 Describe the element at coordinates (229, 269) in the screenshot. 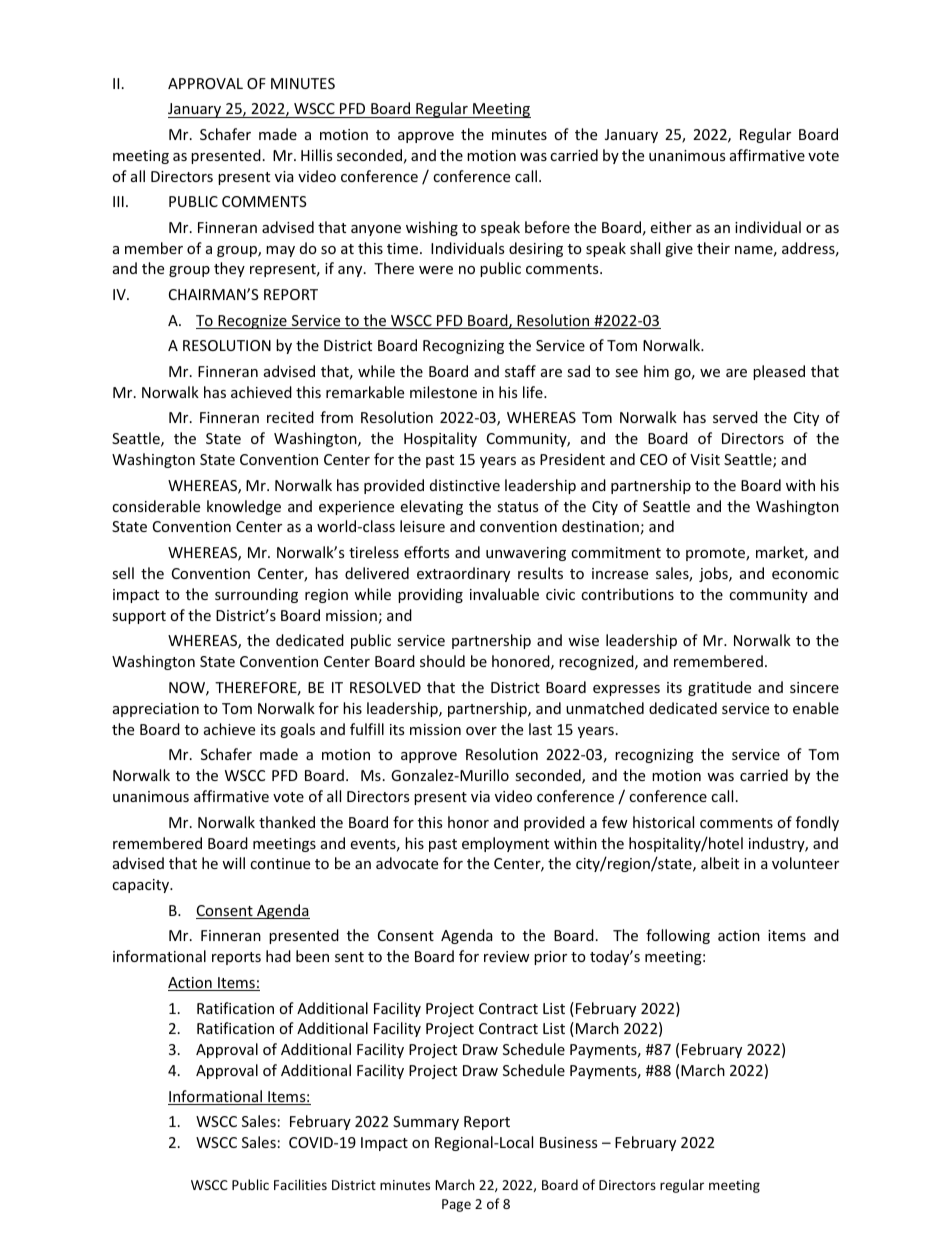

I see `they` at that location.
